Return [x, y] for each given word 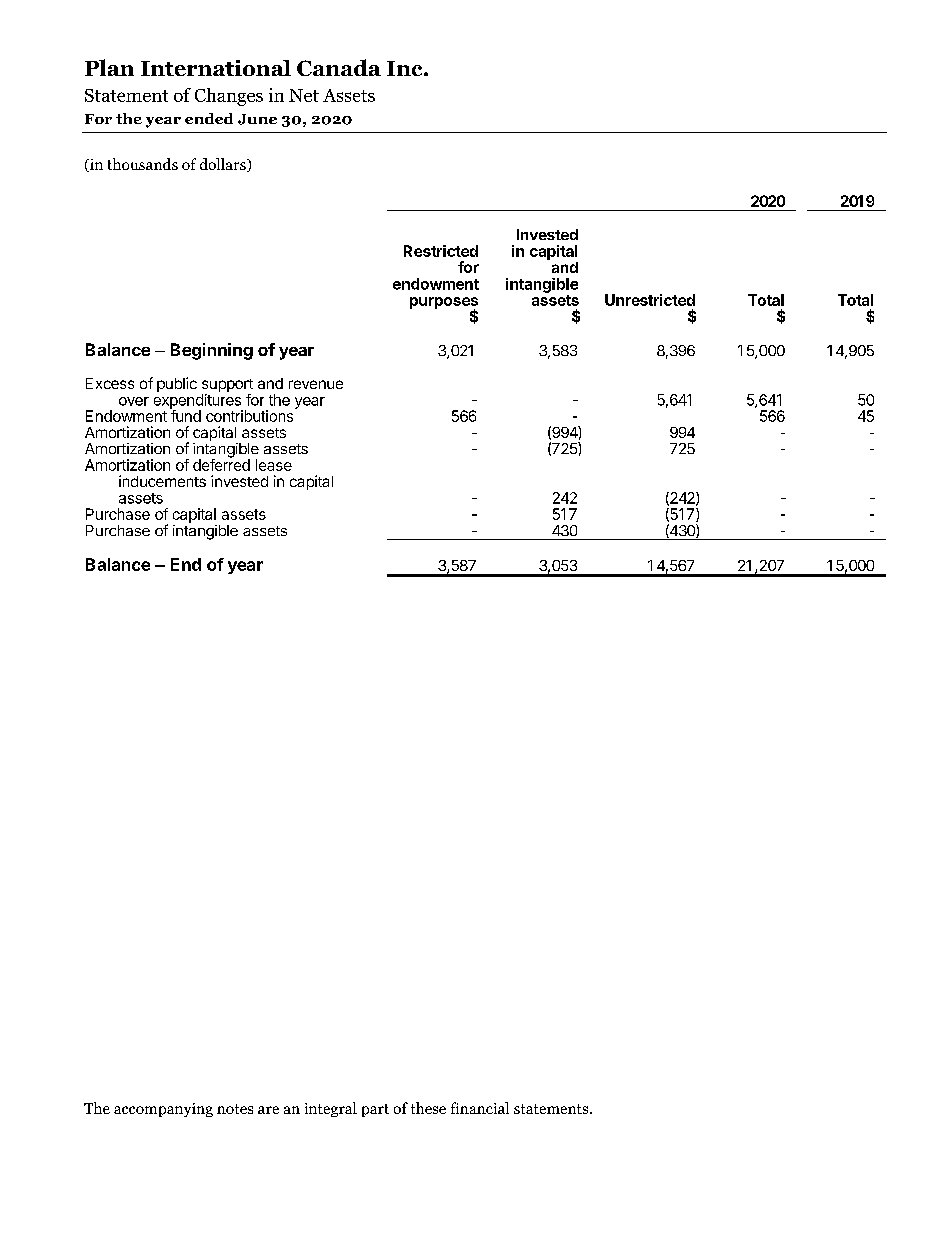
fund [185, 415]
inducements [162, 481]
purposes [444, 304]
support [227, 387]
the [279, 400]
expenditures [198, 402]
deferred [221, 464]
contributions [251, 415]
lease [274, 465]
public [177, 384]
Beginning [212, 351]
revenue [316, 384]
